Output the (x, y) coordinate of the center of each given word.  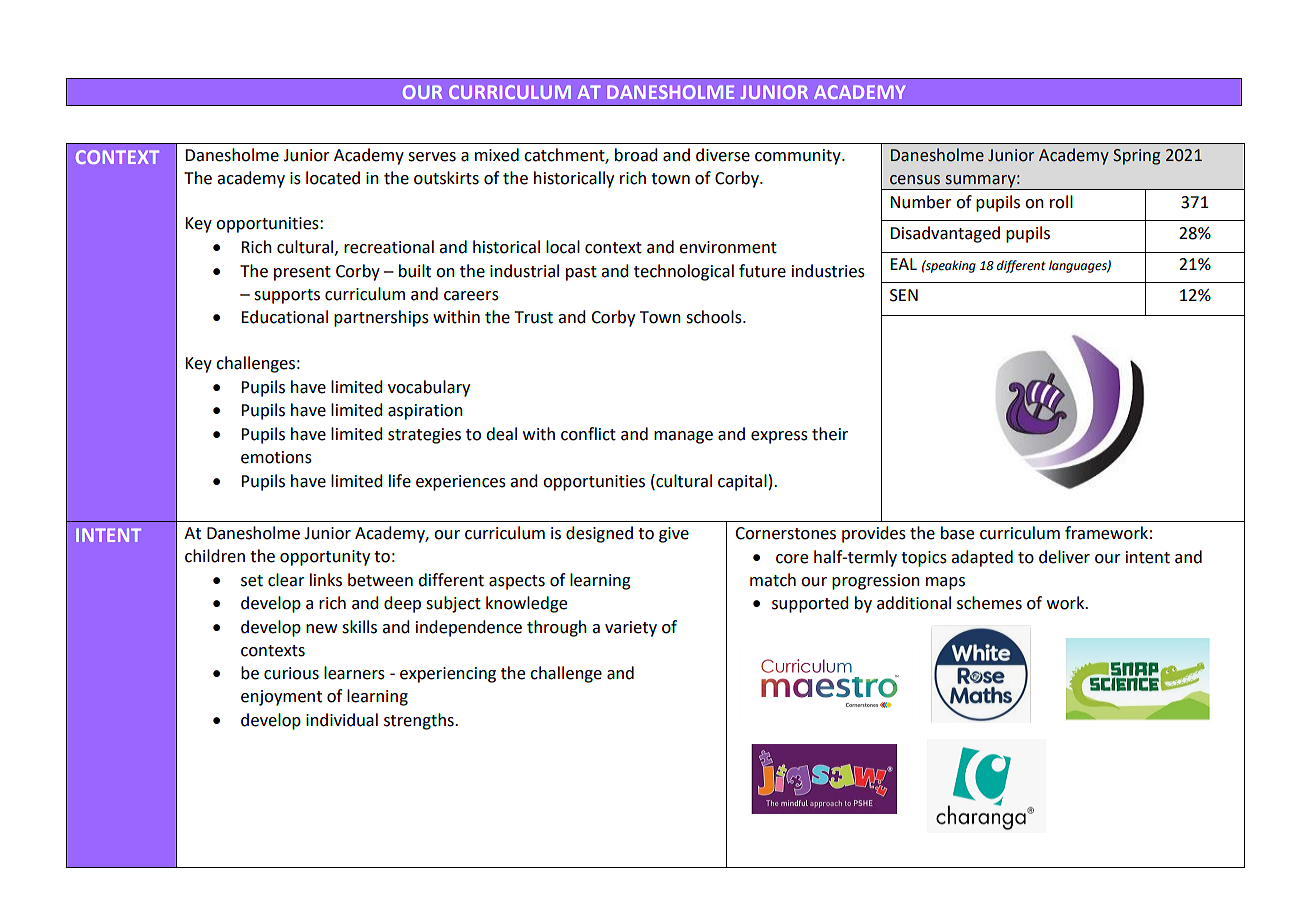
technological (684, 272)
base (957, 533)
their (830, 434)
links (326, 580)
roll (1061, 202)
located (333, 178)
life (400, 481)
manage (683, 437)
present (302, 273)
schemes (989, 603)
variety (631, 629)
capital (742, 482)
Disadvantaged (945, 234)
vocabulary (429, 388)
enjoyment (281, 698)
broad (636, 155)
